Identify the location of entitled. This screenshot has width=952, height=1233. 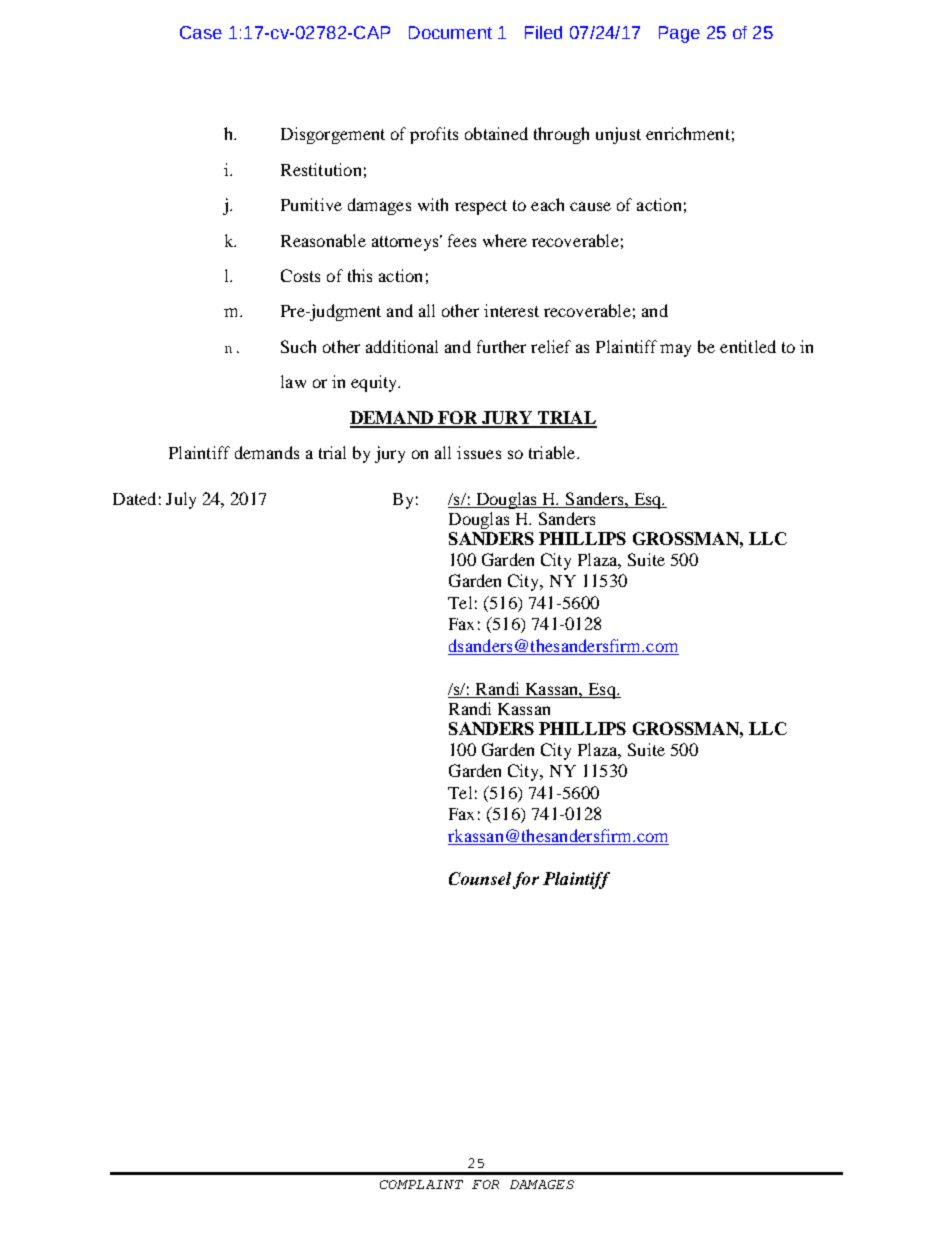
(748, 346).
